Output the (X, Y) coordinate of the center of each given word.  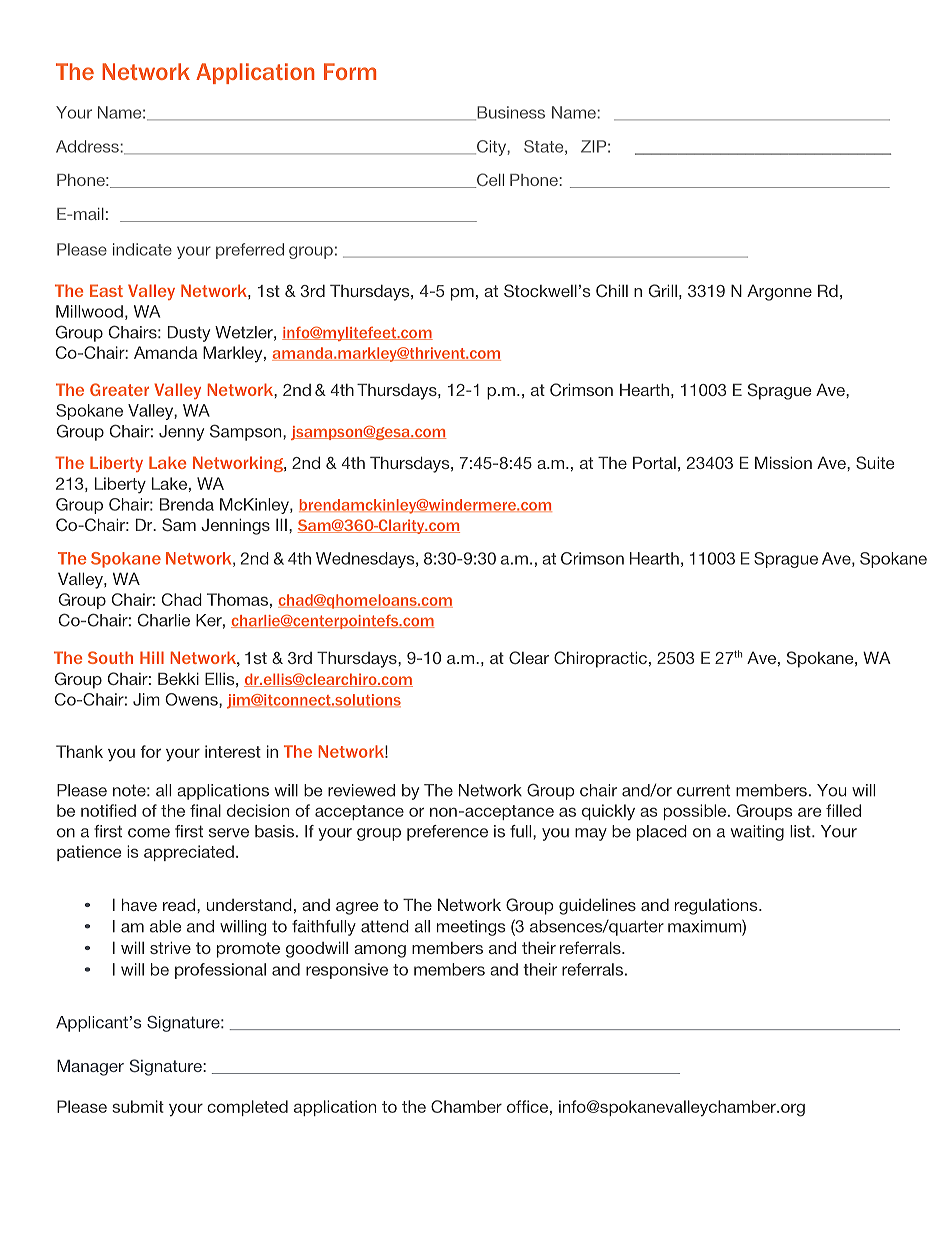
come (149, 833)
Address (88, 146)
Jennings (235, 526)
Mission (783, 462)
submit (138, 1106)
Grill (663, 291)
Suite (875, 463)
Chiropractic (600, 659)
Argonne (779, 292)
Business (510, 113)
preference (447, 833)
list (801, 831)
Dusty (189, 334)
